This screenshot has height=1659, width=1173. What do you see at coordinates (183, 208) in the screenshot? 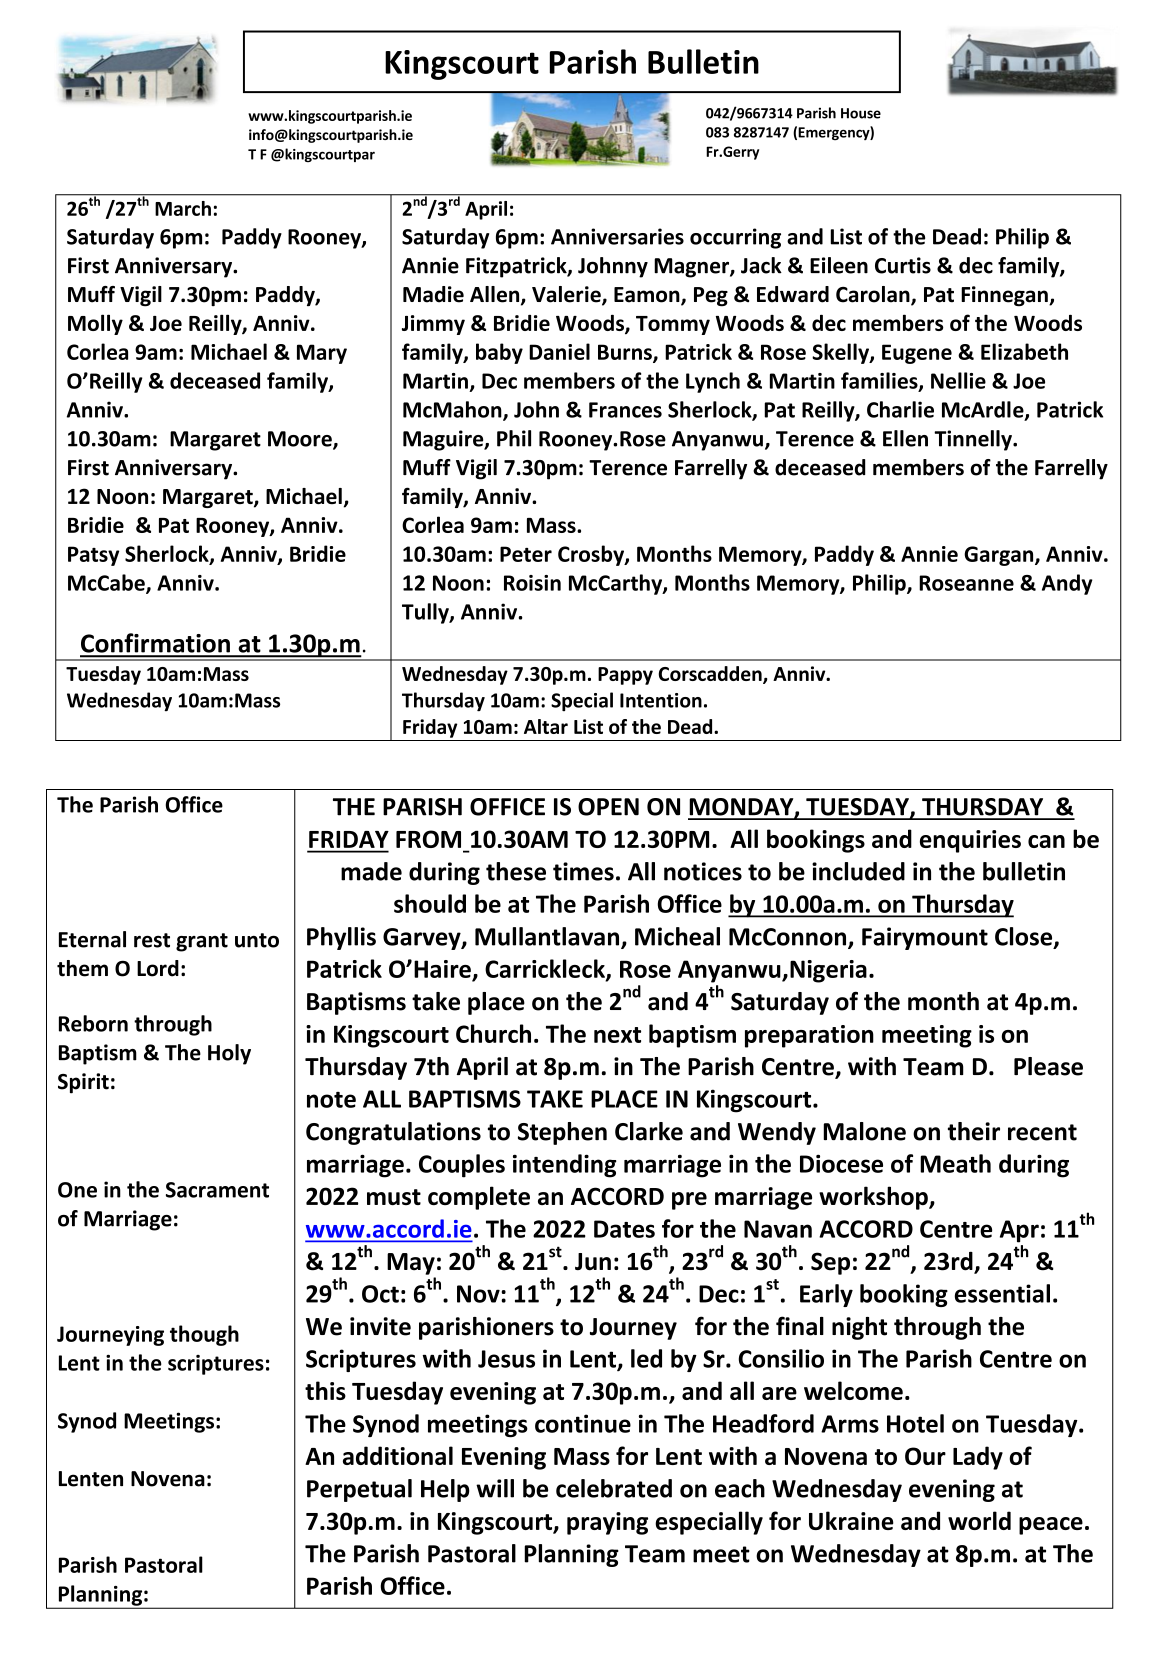
I see `March` at bounding box center [183, 208].
